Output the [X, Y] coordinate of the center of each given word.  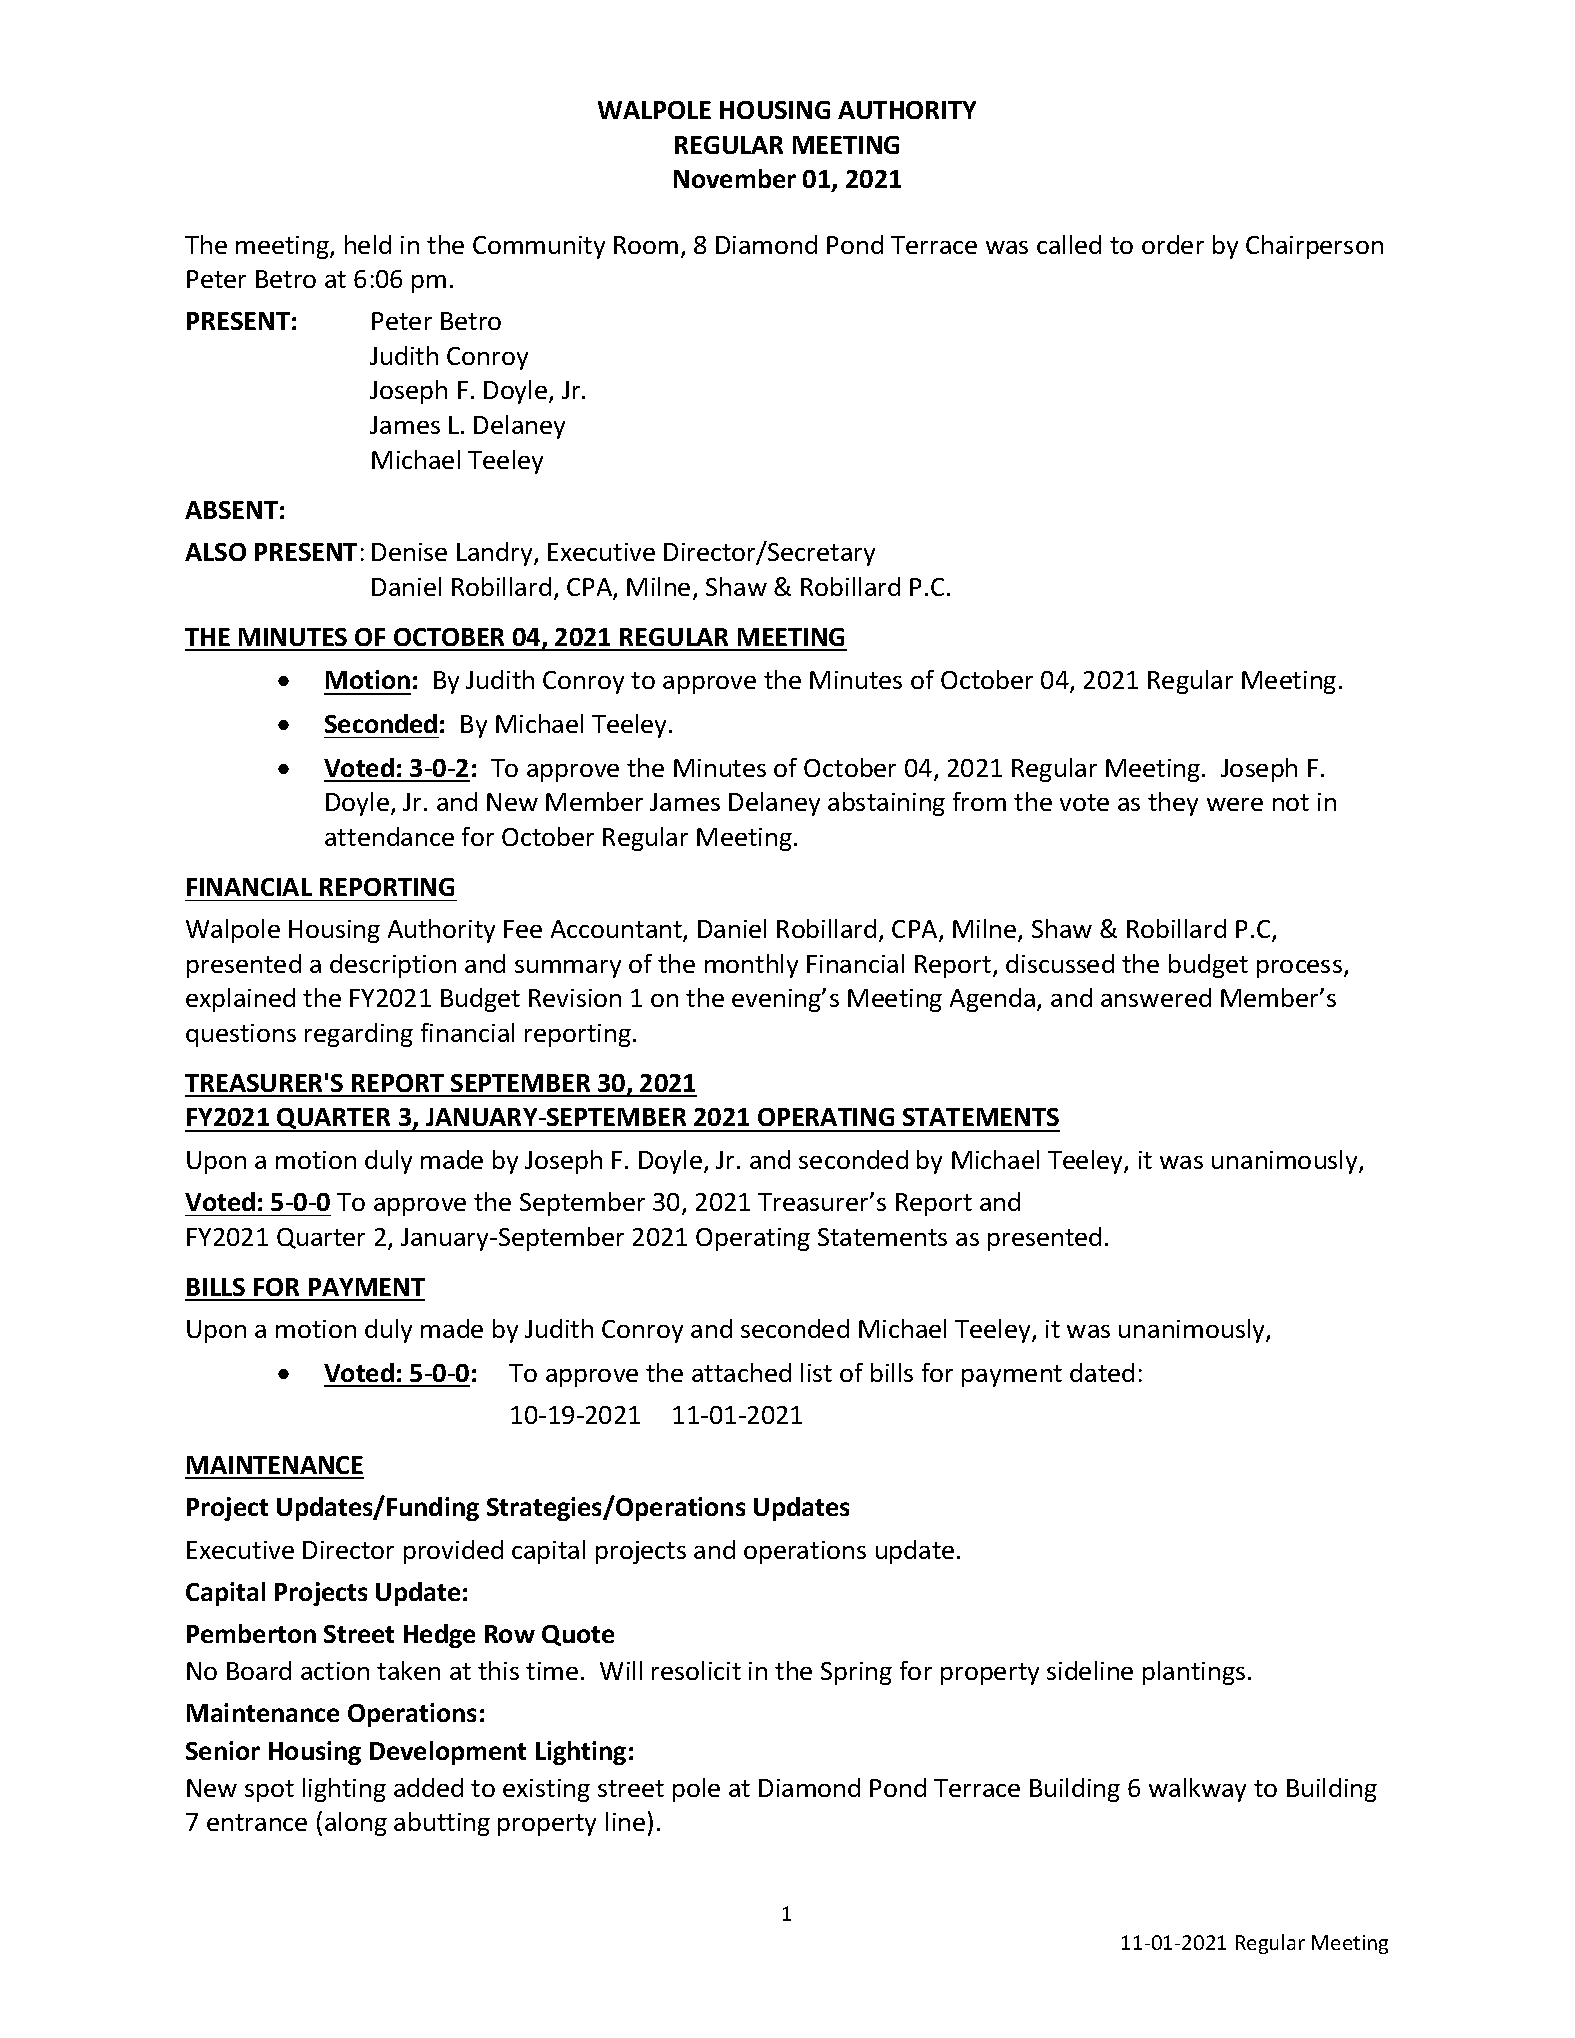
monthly [751, 966]
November [735, 178]
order [1173, 244]
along [356, 1824]
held [368, 244]
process [1299, 969]
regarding [359, 1035]
